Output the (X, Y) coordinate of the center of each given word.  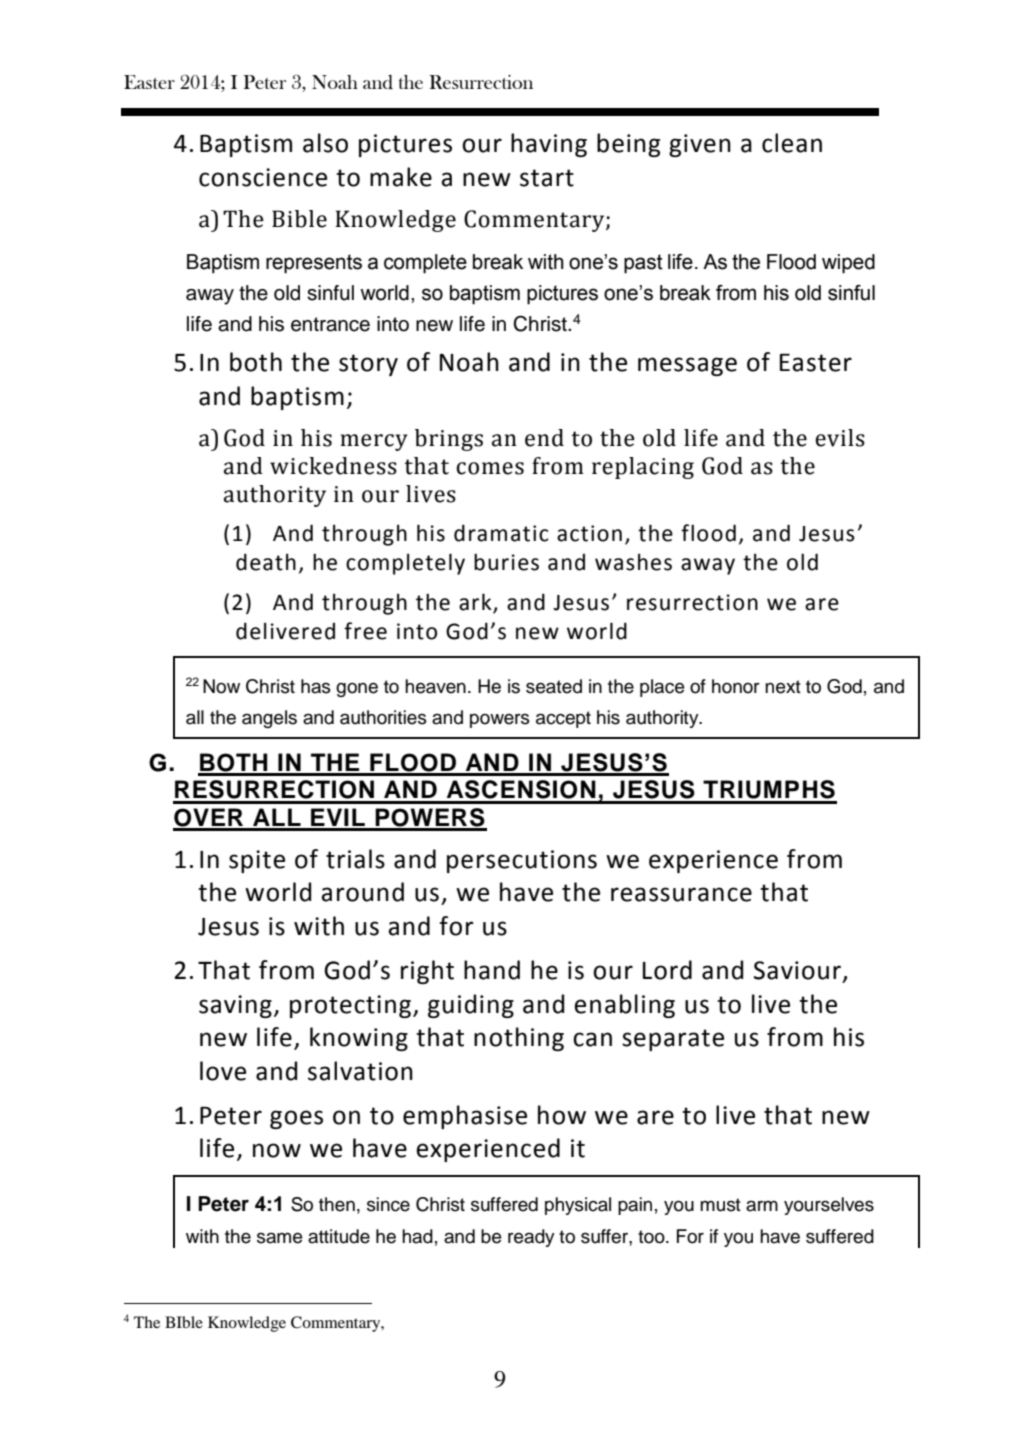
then (337, 1204)
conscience (263, 177)
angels (269, 719)
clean (792, 143)
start (547, 178)
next (783, 687)
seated (554, 686)
